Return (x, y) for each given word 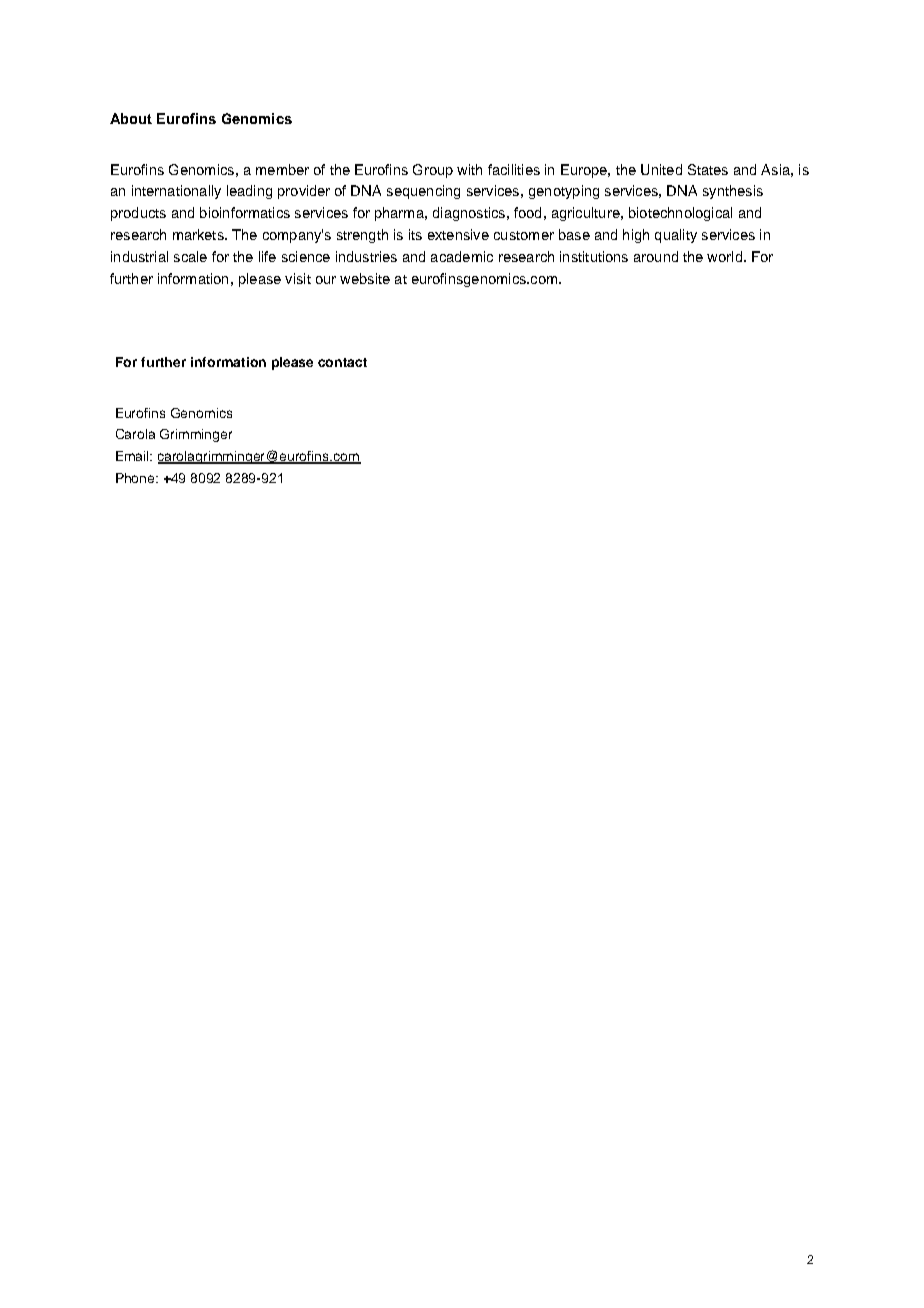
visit (298, 278)
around (656, 256)
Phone (137, 478)
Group (433, 171)
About (131, 118)
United (661, 169)
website (365, 278)
